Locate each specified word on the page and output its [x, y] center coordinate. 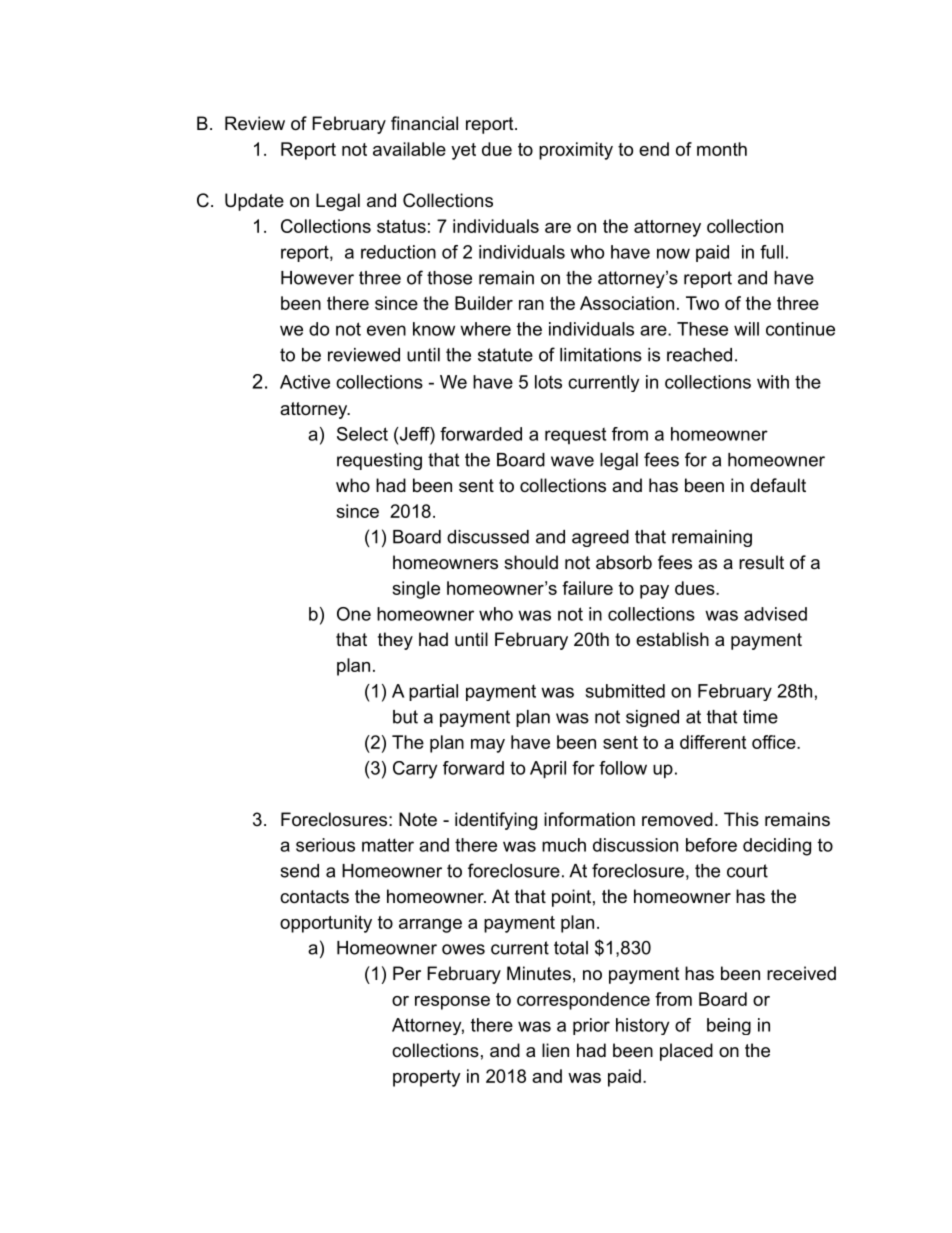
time [760, 717]
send [299, 871]
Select [362, 434]
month [722, 149]
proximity [576, 151]
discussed [488, 537]
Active [305, 382]
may [488, 746]
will [746, 329]
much [564, 845]
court [747, 871]
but [405, 717]
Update [254, 202]
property [427, 1078]
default [778, 485]
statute [505, 355]
